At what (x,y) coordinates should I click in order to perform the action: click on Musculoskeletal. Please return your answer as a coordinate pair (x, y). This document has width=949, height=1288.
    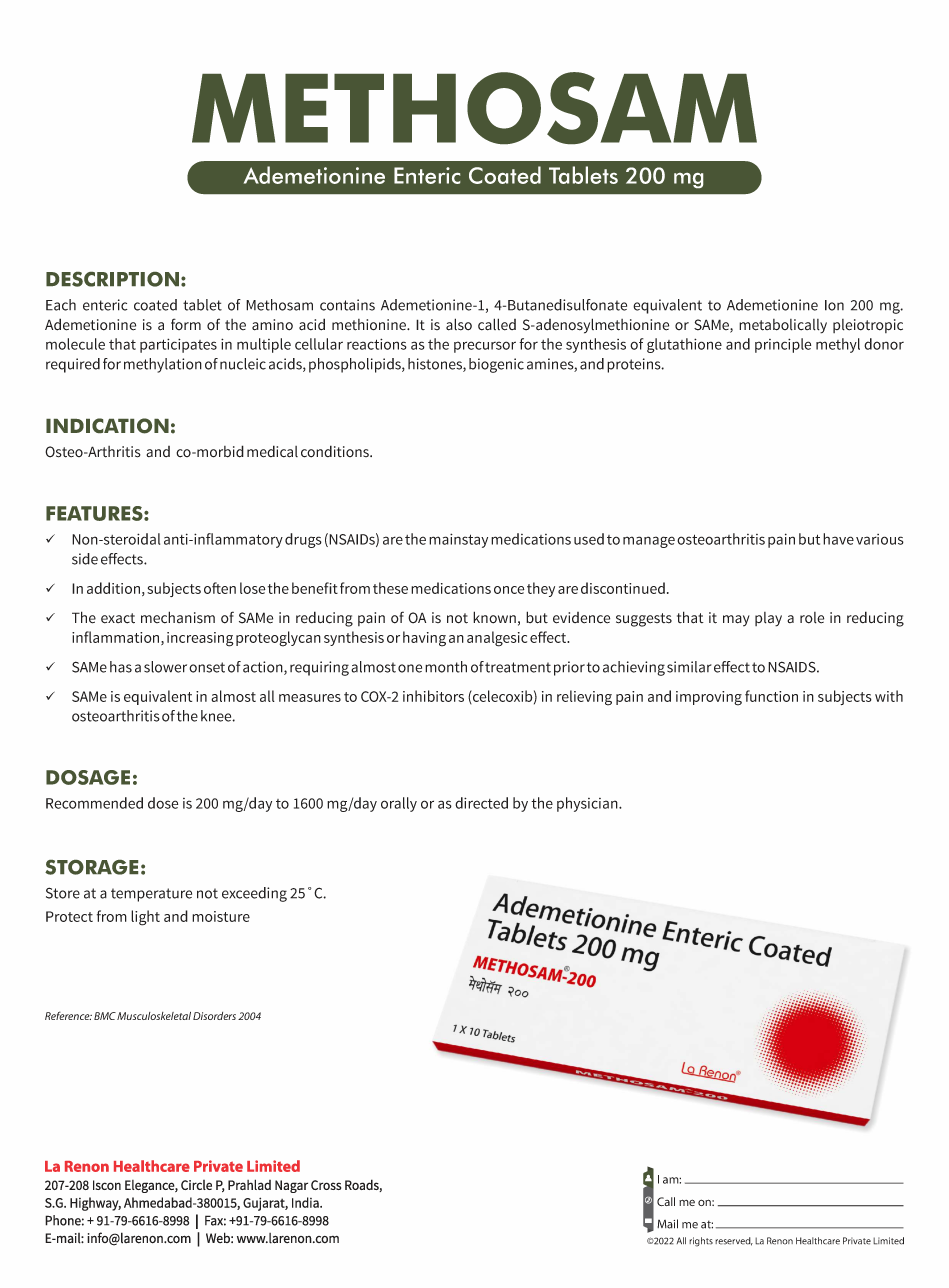
    Looking at the image, I should click on (154, 1016).
